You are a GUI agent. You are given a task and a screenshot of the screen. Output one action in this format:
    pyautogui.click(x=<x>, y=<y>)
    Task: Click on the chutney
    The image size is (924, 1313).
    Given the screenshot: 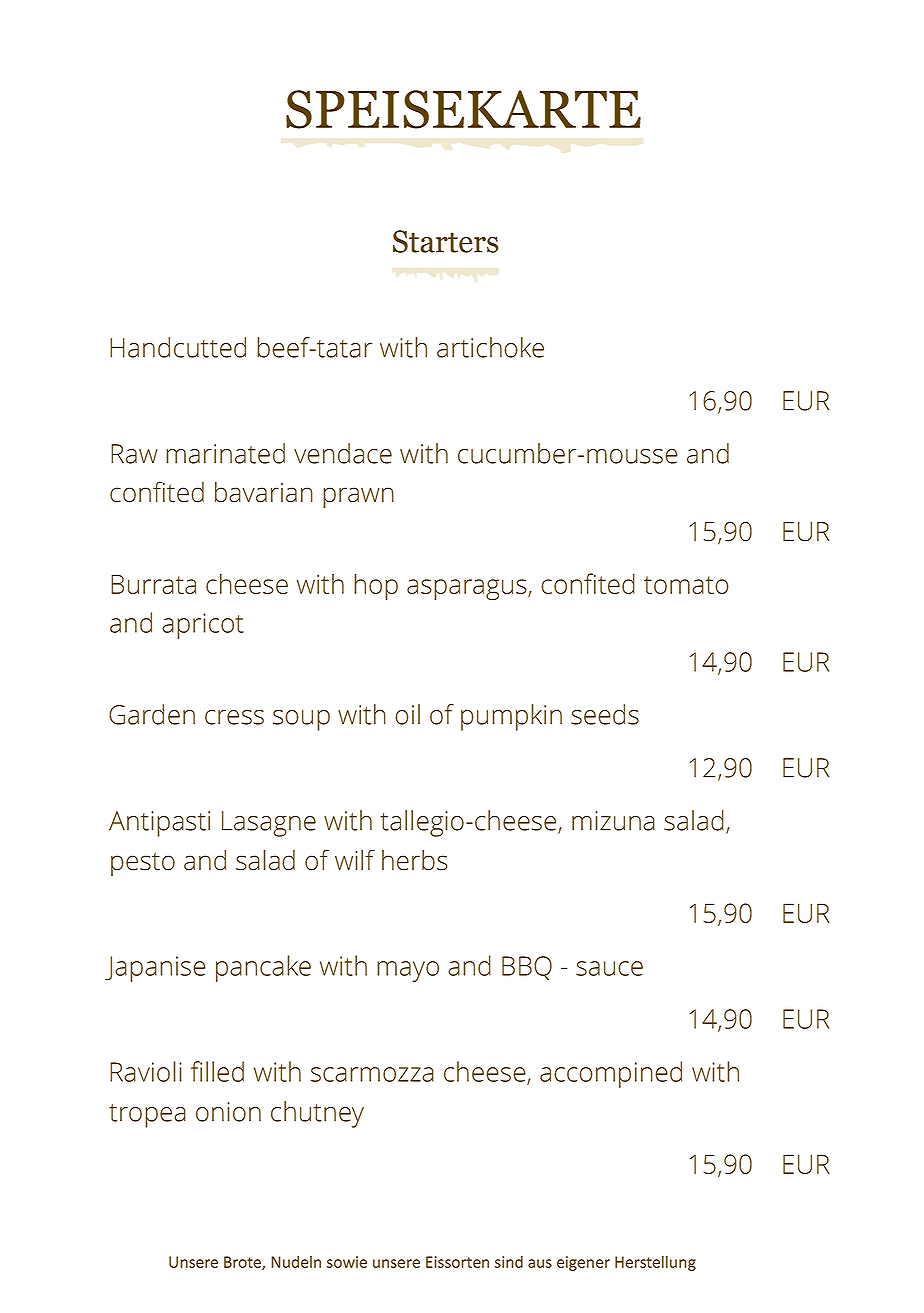 What is the action you would take?
    pyautogui.click(x=317, y=1114)
